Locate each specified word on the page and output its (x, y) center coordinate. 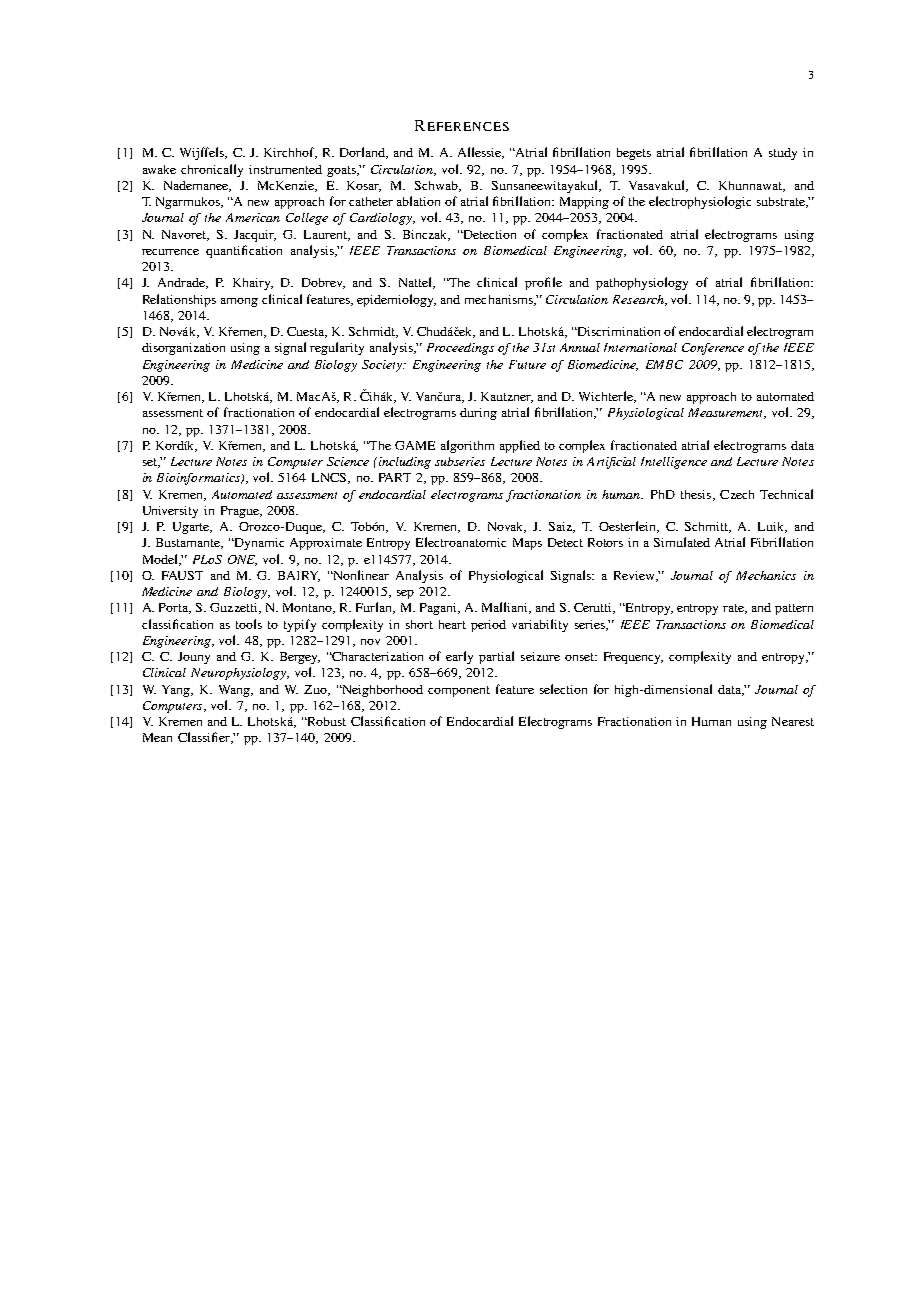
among (239, 302)
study (783, 154)
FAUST (182, 575)
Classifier (205, 738)
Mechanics (766, 575)
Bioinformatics (199, 479)
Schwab (438, 186)
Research (639, 300)
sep (405, 594)
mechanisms (500, 300)
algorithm (467, 446)
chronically (212, 170)
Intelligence (674, 463)
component (459, 691)
